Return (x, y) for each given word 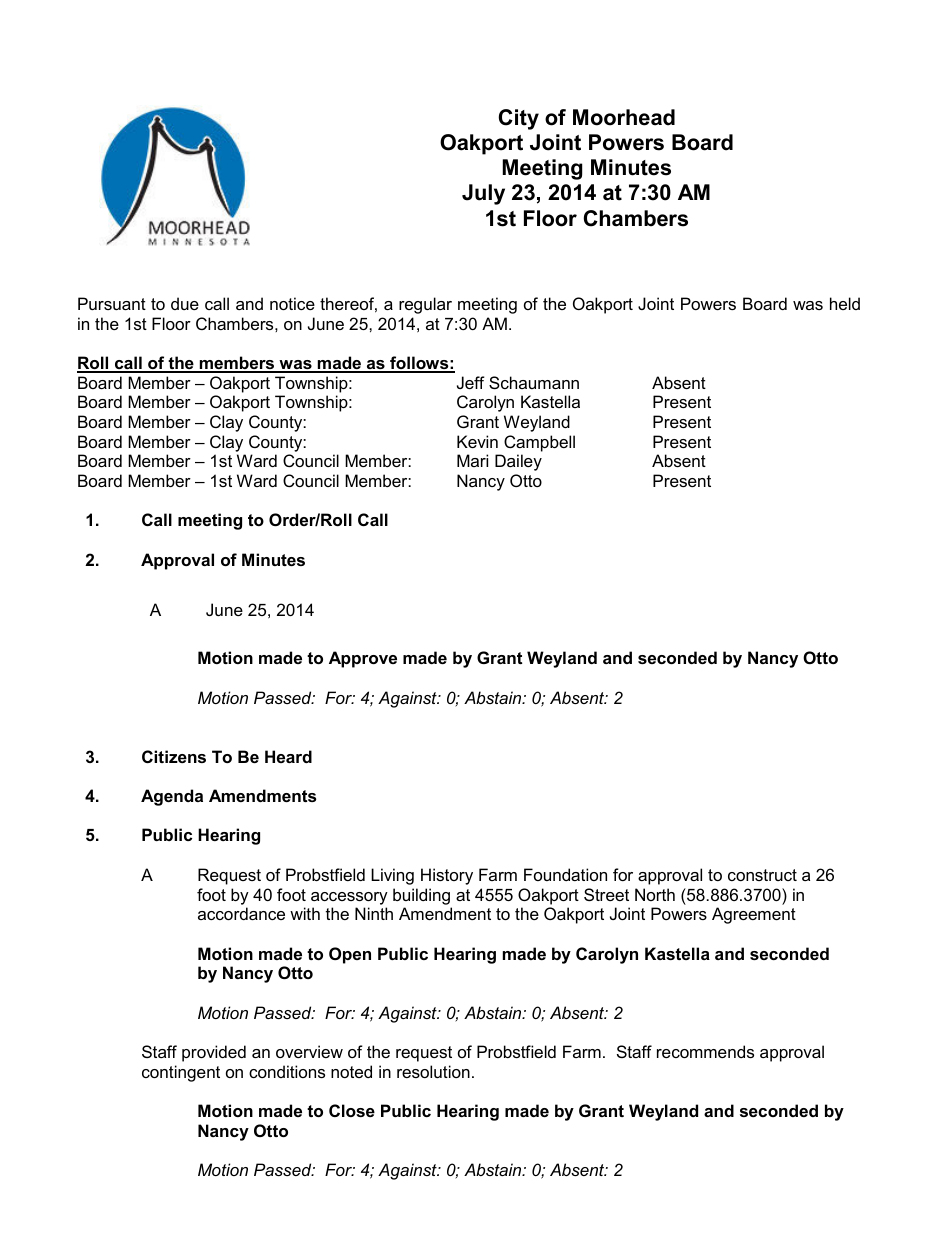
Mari (472, 460)
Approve (363, 659)
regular (425, 305)
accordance (241, 913)
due (185, 303)
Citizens (174, 756)
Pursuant (112, 303)
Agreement (754, 915)
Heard (288, 756)
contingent (181, 1073)
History (447, 876)
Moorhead (624, 117)
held (845, 303)
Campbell (539, 443)
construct (762, 875)
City (519, 119)
